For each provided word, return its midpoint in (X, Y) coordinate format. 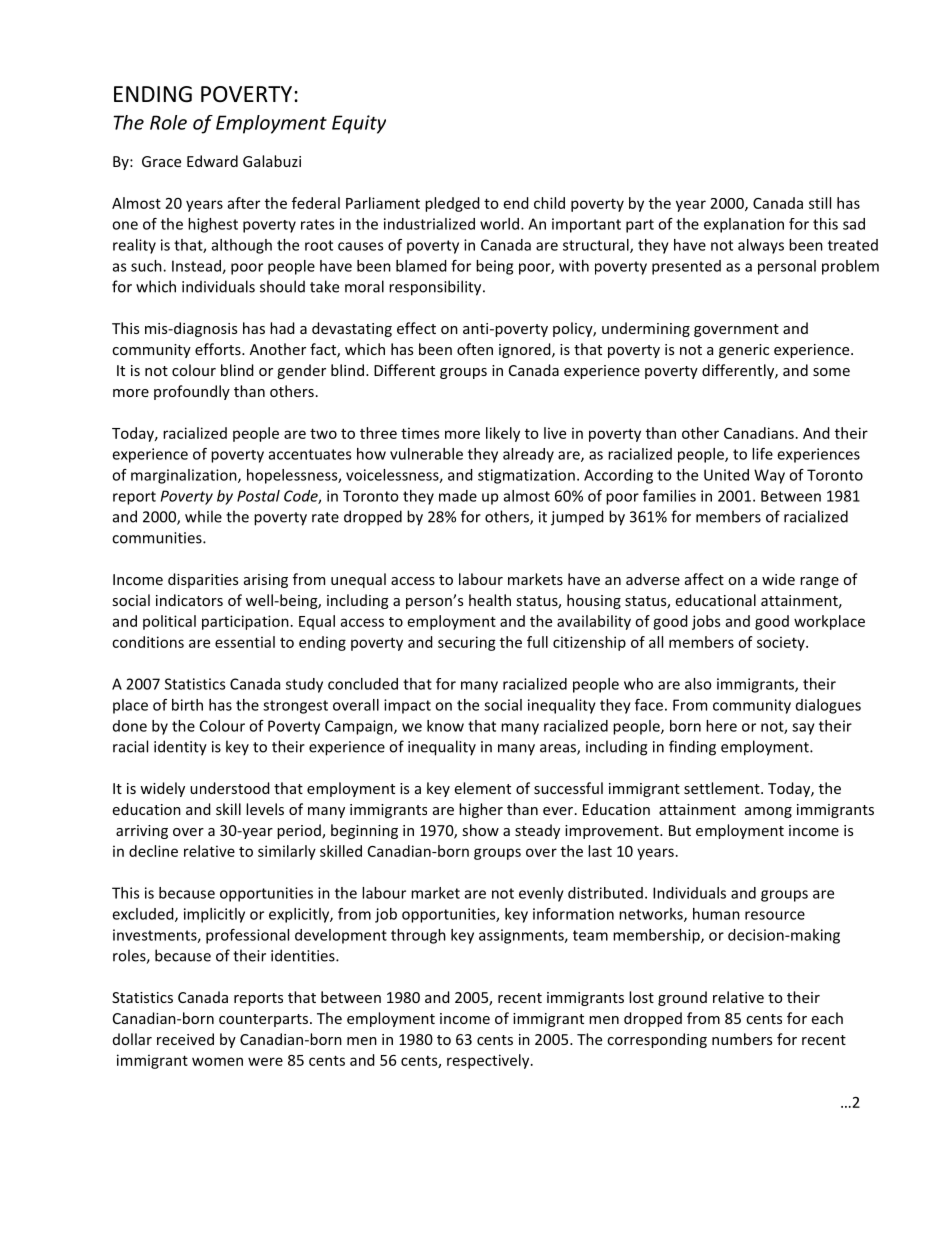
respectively (489, 1061)
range (819, 582)
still (820, 203)
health (490, 600)
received (185, 1039)
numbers (742, 1039)
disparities (203, 580)
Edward (212, 161)
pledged (452, 204)
